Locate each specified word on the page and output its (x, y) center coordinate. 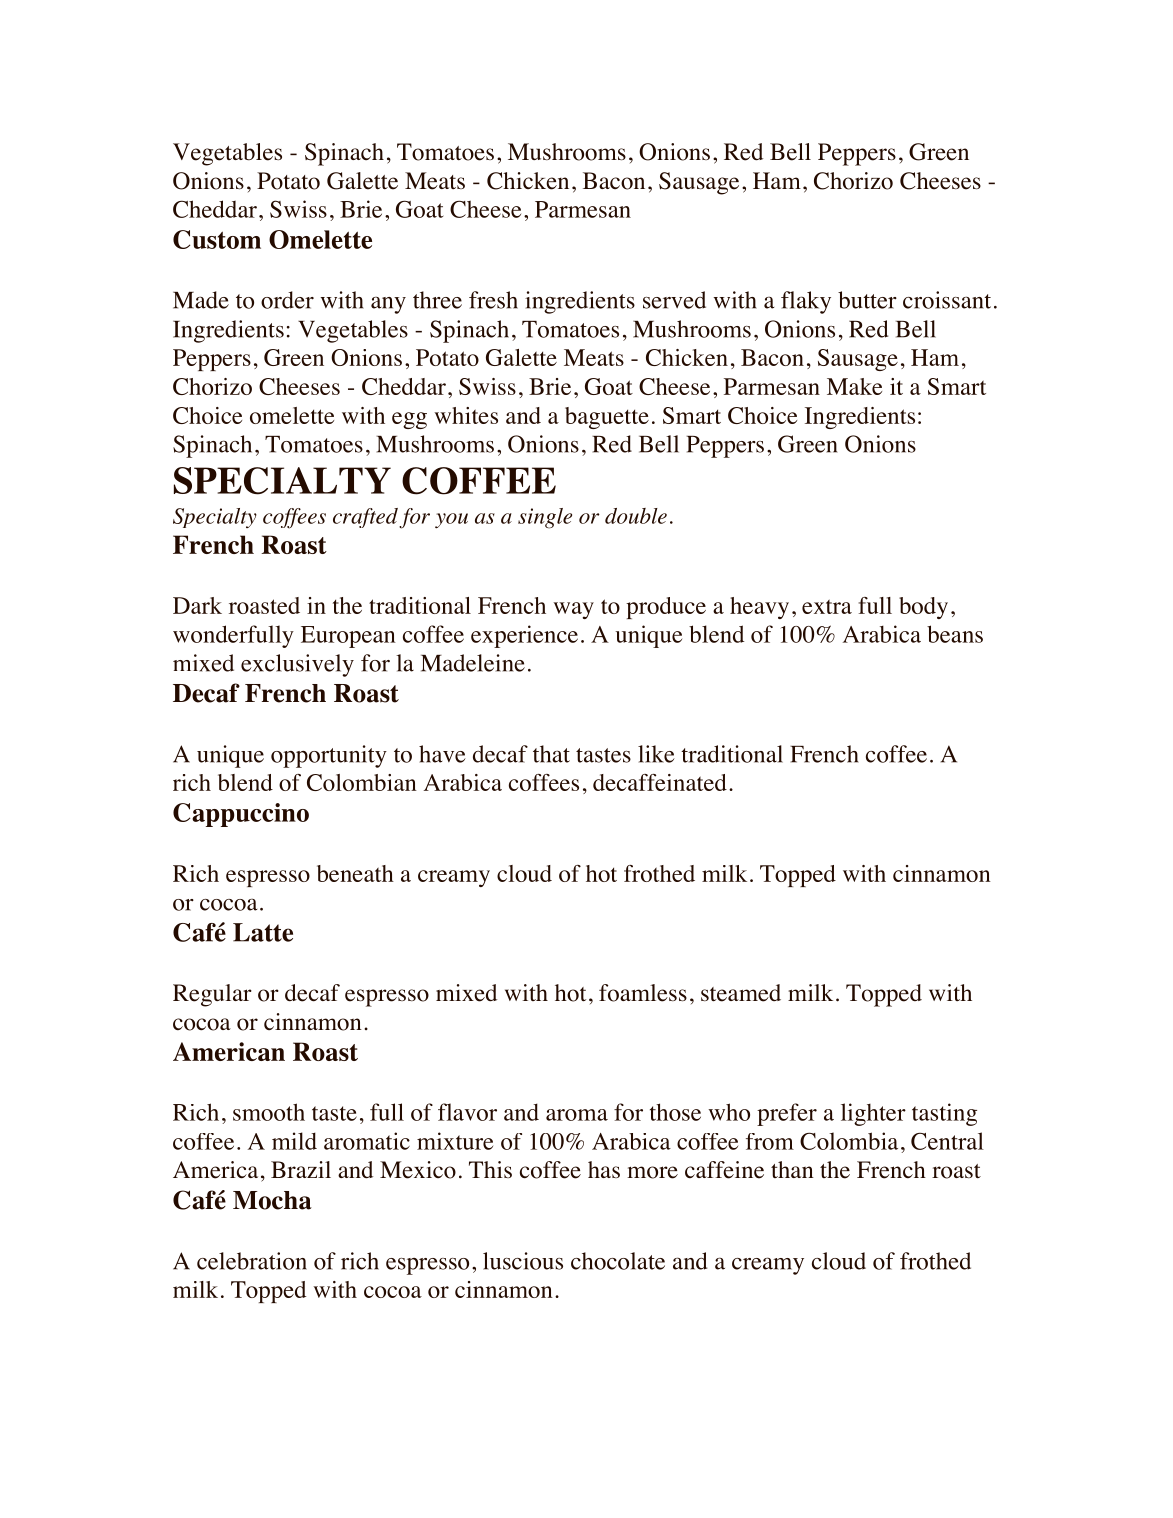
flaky (806, 302)
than (792, 1169)
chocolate (618, 1261)
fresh (493, 300)
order (287, 300)
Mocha (272, 1200)
